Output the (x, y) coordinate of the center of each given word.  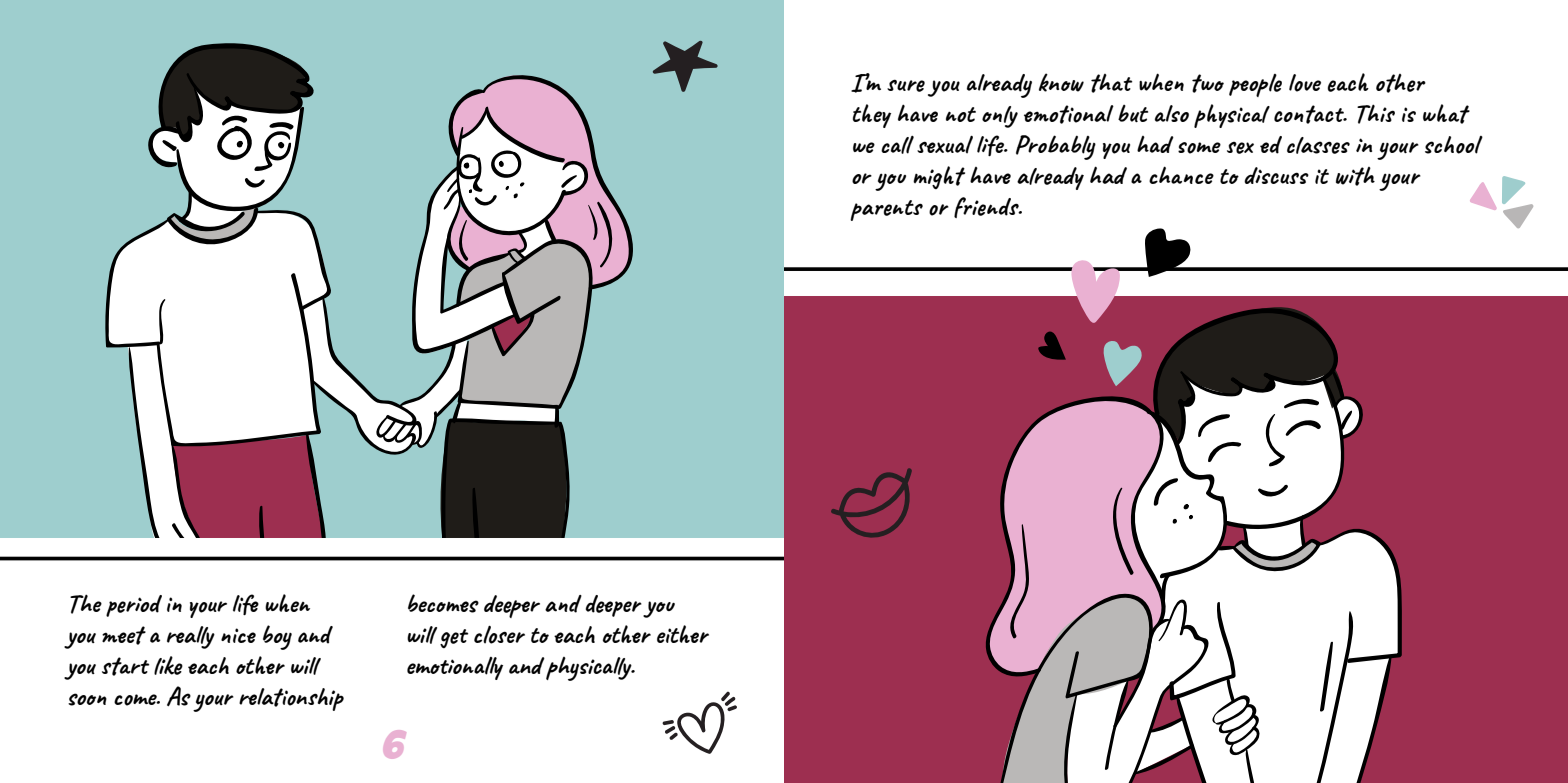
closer (499, 635)
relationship (291, 699)
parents (886, 210)
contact (1310, 114)
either (683, 634)
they (872, 116)
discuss (1276, 175)
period (134, 606)
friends (987, 207)
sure (906, 85)
